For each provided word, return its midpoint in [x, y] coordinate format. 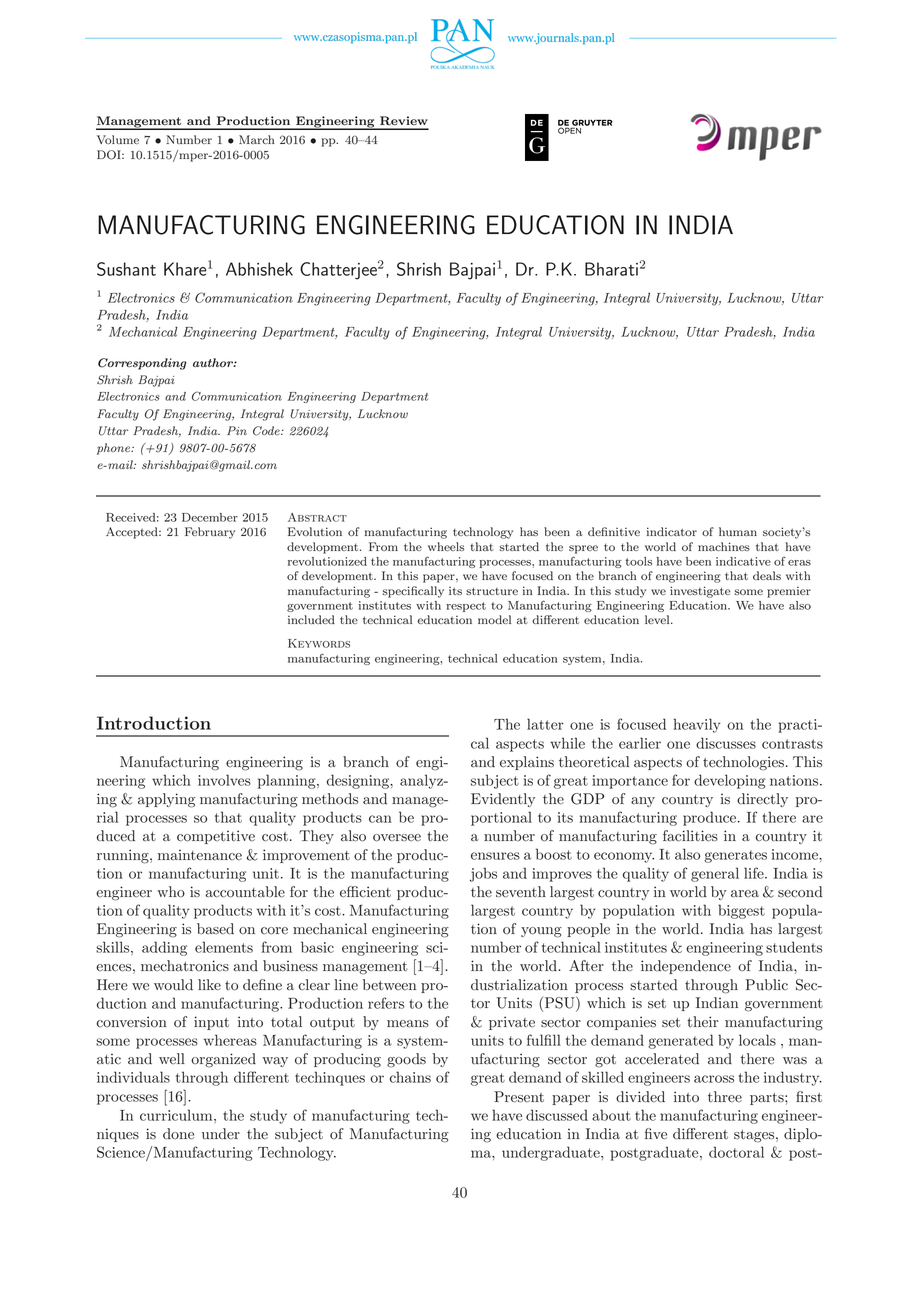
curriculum [177, 1115]
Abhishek [259, 269]
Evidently [503, 800]
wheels [446, 546]
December [210, 517]
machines [724, 546]
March [257, 139]
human [738, 531]
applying [166, 800]
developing [730, 781]
